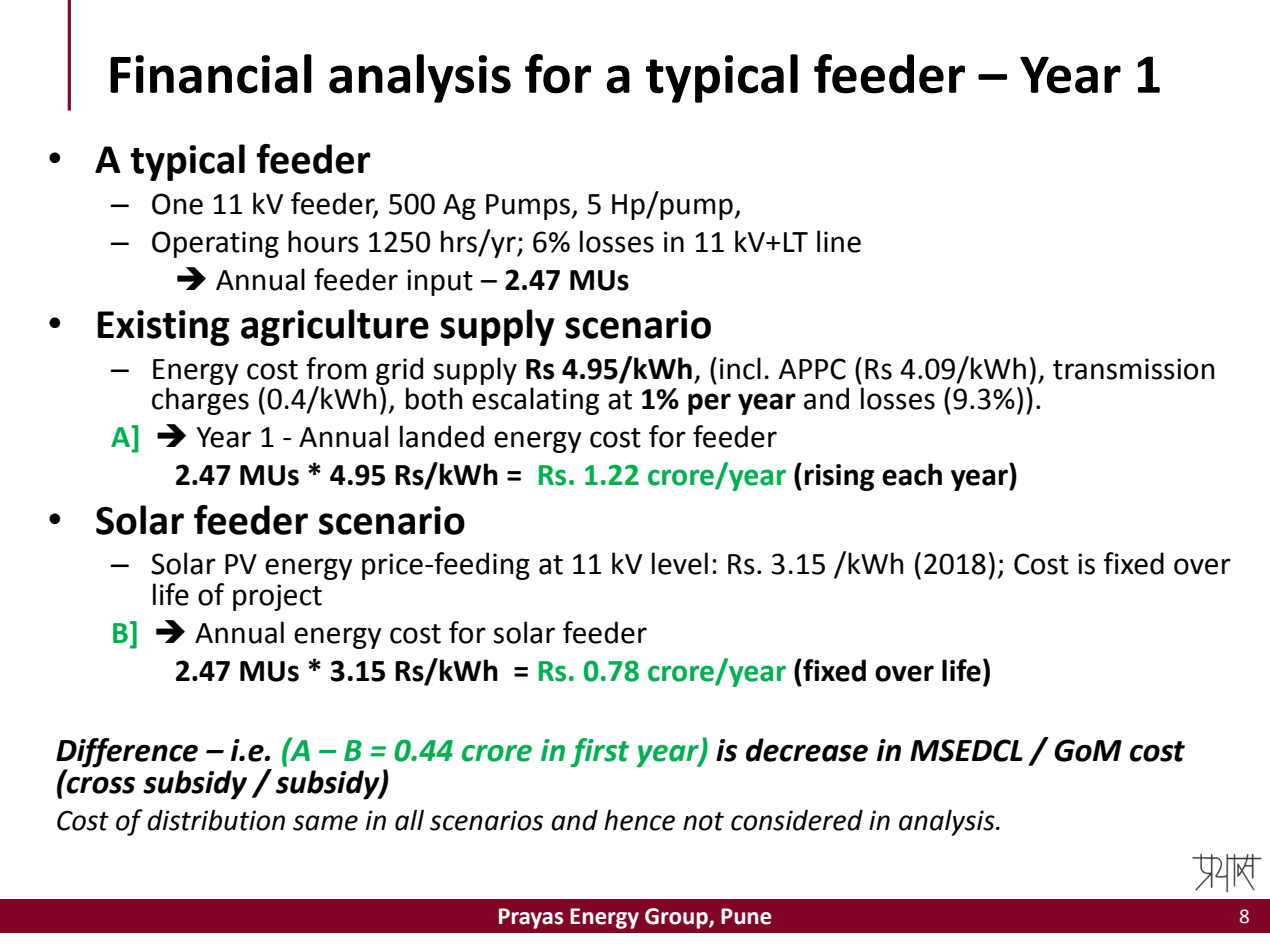 The height and width of the screenshot is (952, 1270). What do you see at coordinates (200, 401) in the screenshot?
I see `charges` at bounding box center [200, 401].
